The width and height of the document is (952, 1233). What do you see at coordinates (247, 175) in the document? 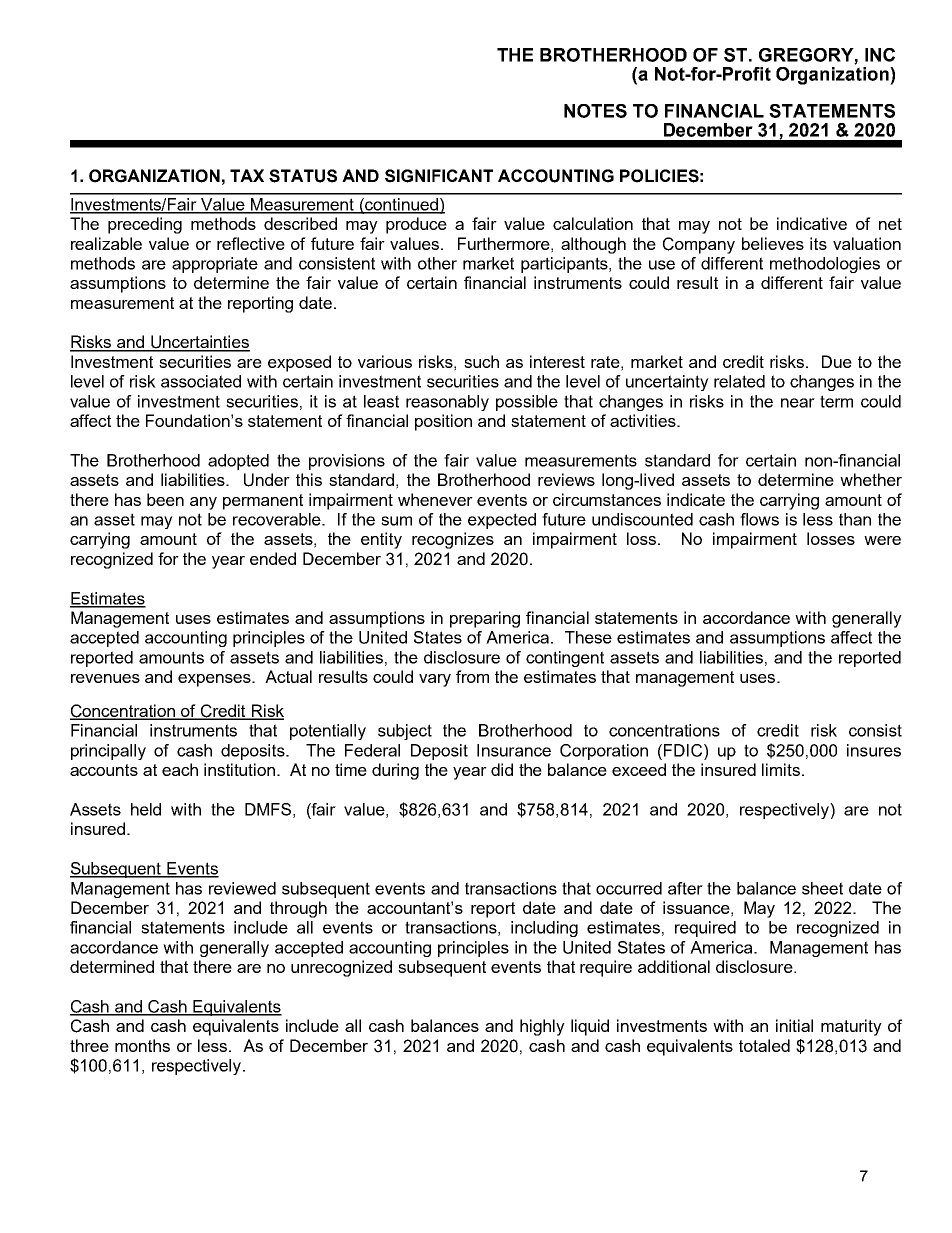
I see `TAX` at bounding box center [247, 175].
